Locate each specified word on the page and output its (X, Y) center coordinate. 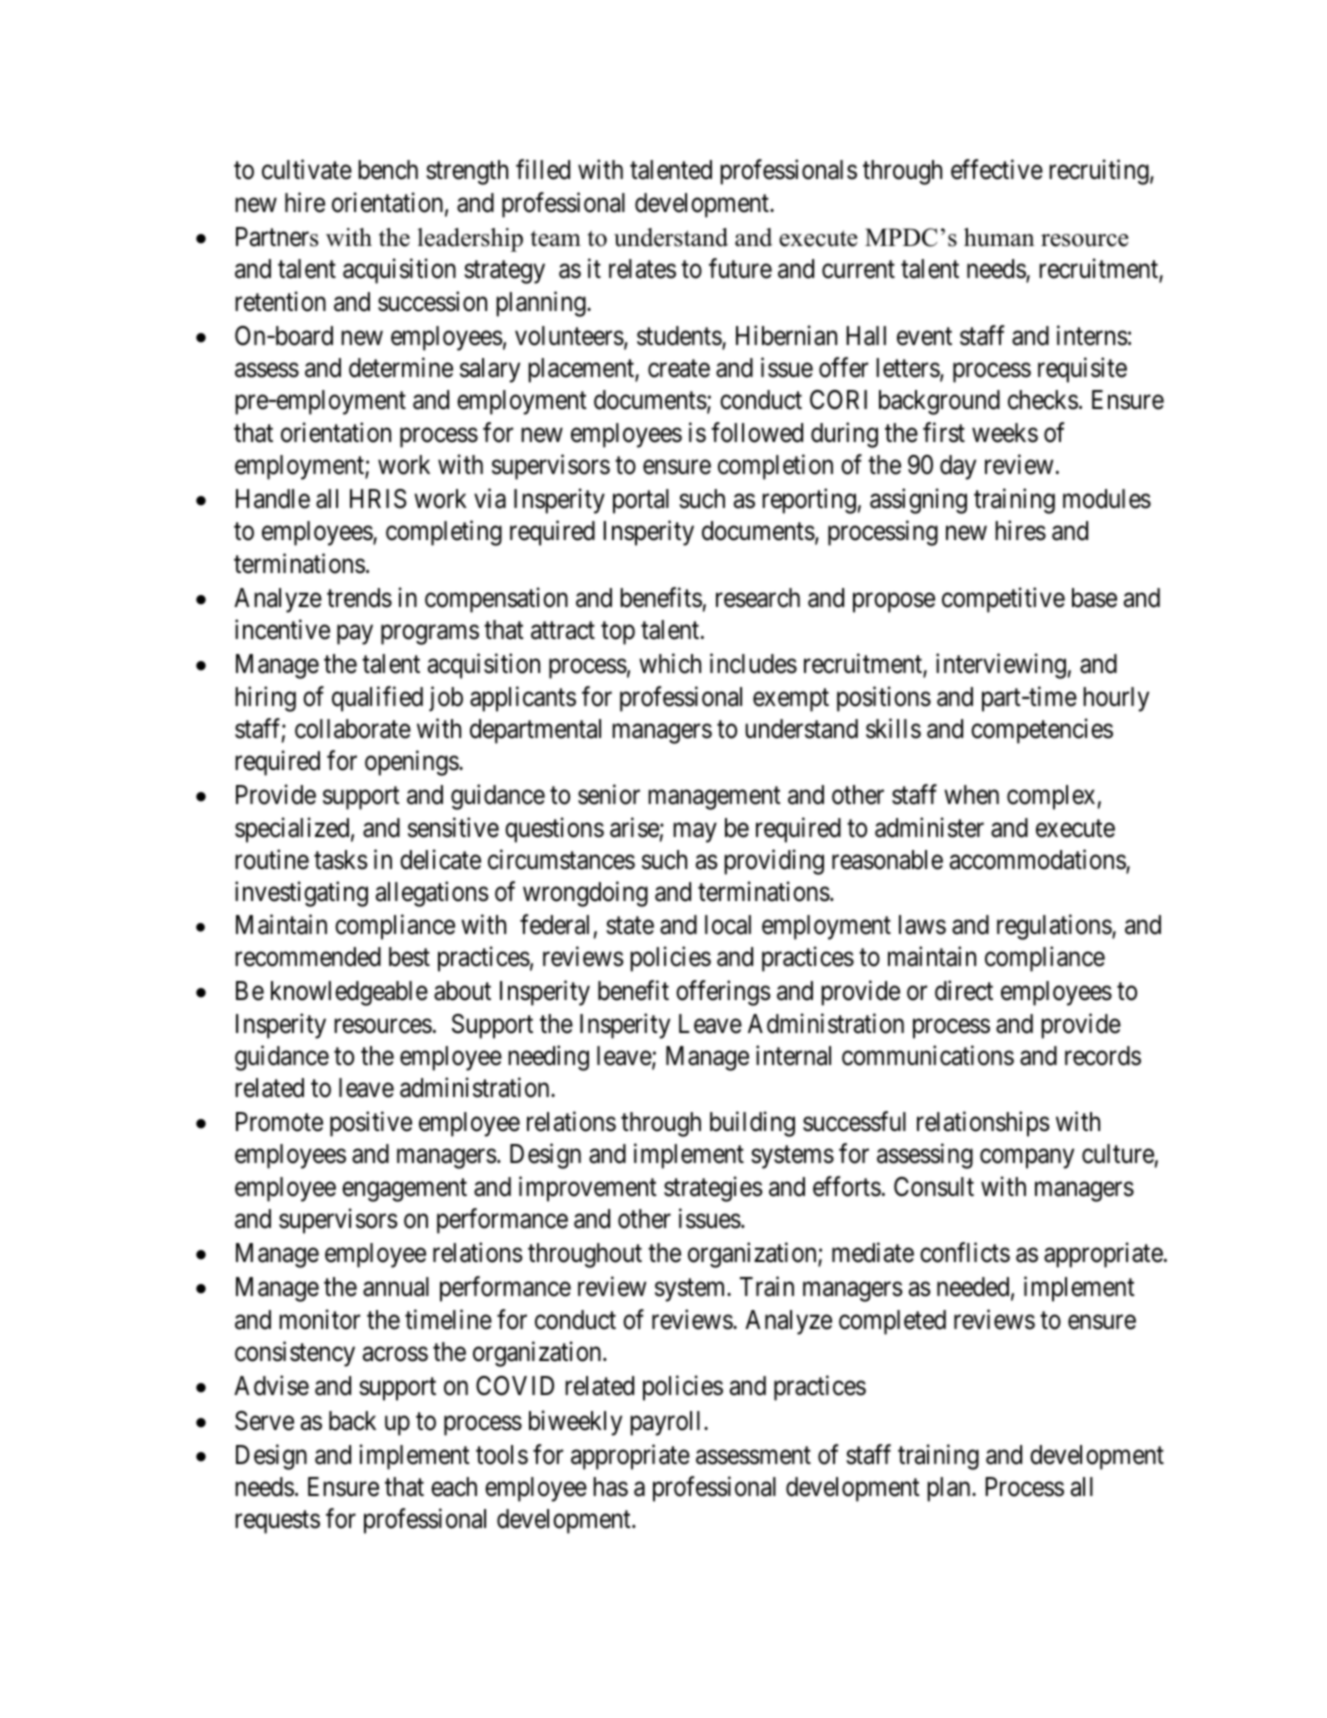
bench (388, 170)
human (999, 237)
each (454, 1487)
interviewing (1001, 666)
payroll (667, 1423)
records (1103, 1056)
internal (793, 1055)
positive (371, 1124)
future (740, 268)
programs (430, 635)
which (670, 664)
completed (892, 1322)
